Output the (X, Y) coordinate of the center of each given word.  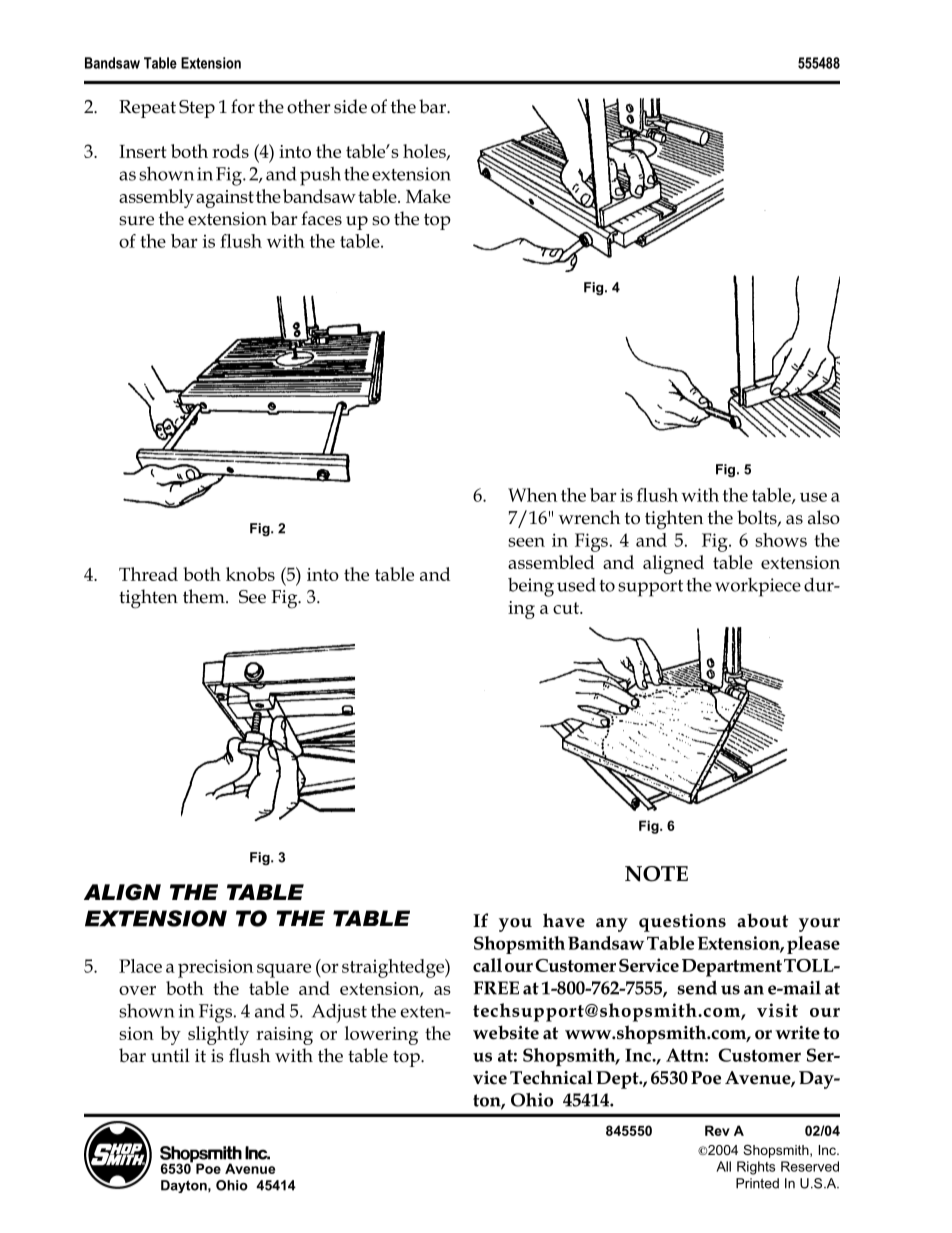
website (506, 1032)
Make (428, 196)
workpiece (758, 587)
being (531, 587)
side (350, 106)
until (170, 1055)
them (205, 596)
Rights (756, 1168)
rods (230, 151)
